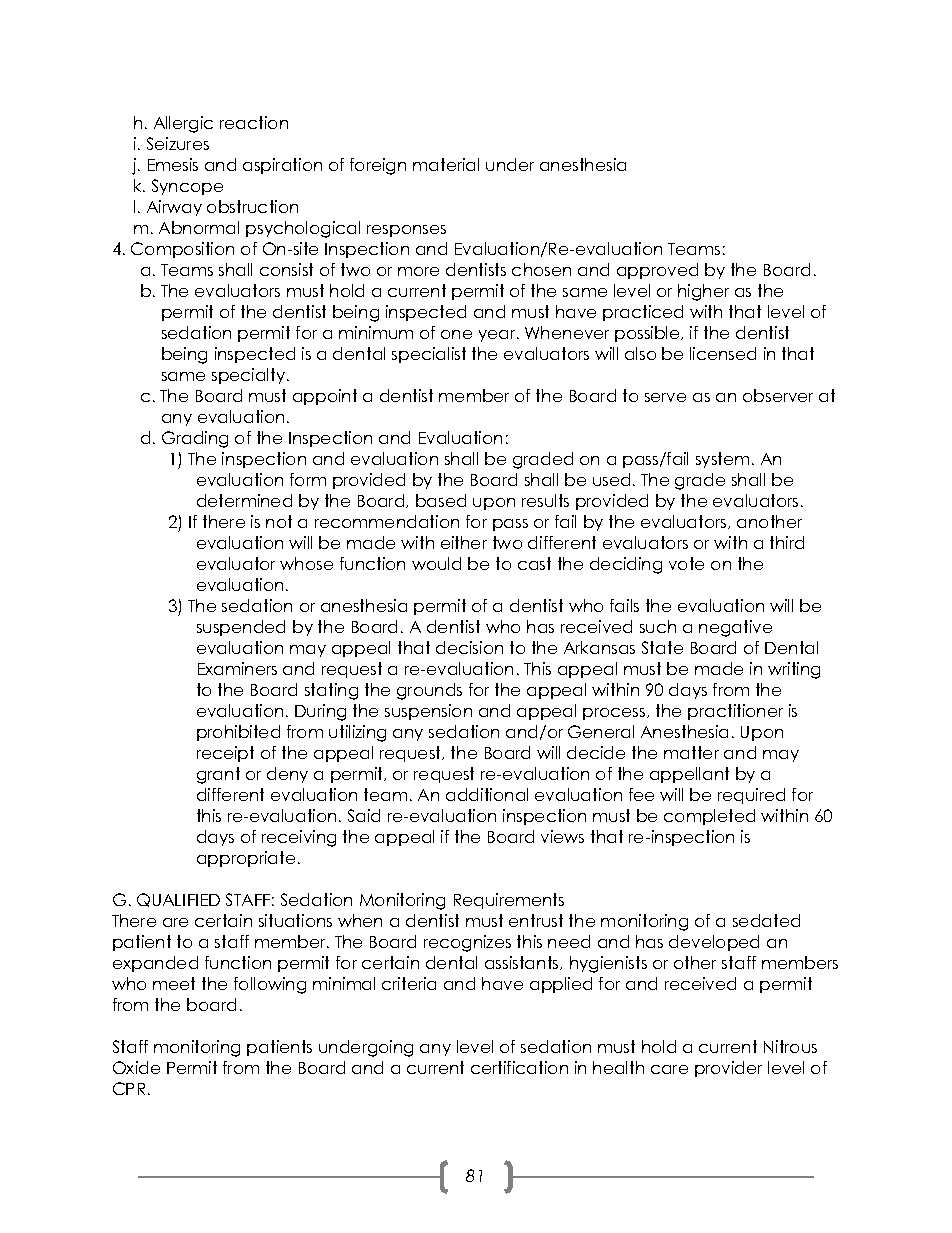  What do you see at coordinates (446, 164) in the document?
I see `material` at bounding box center [446, 164].
